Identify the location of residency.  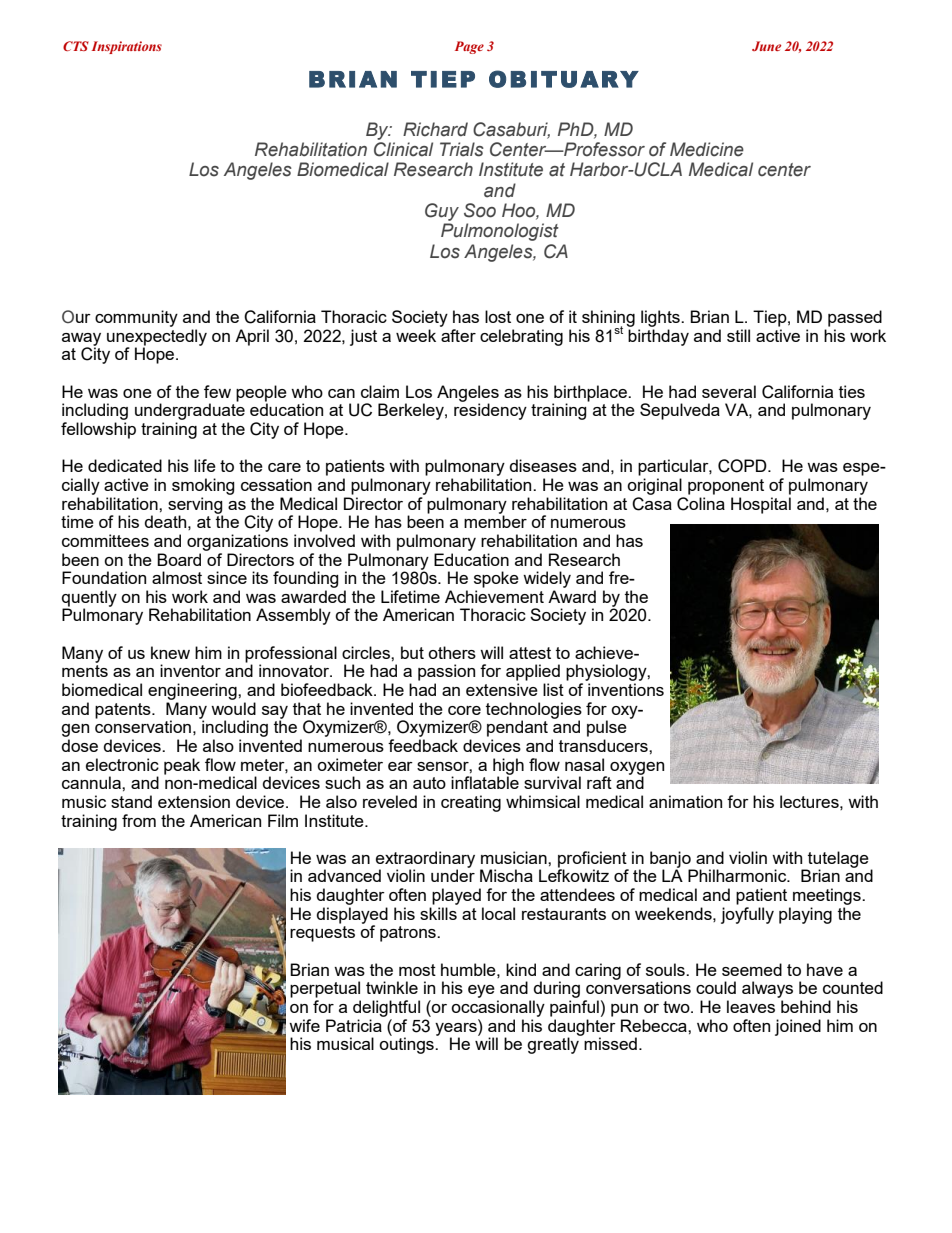
(490, 411).
